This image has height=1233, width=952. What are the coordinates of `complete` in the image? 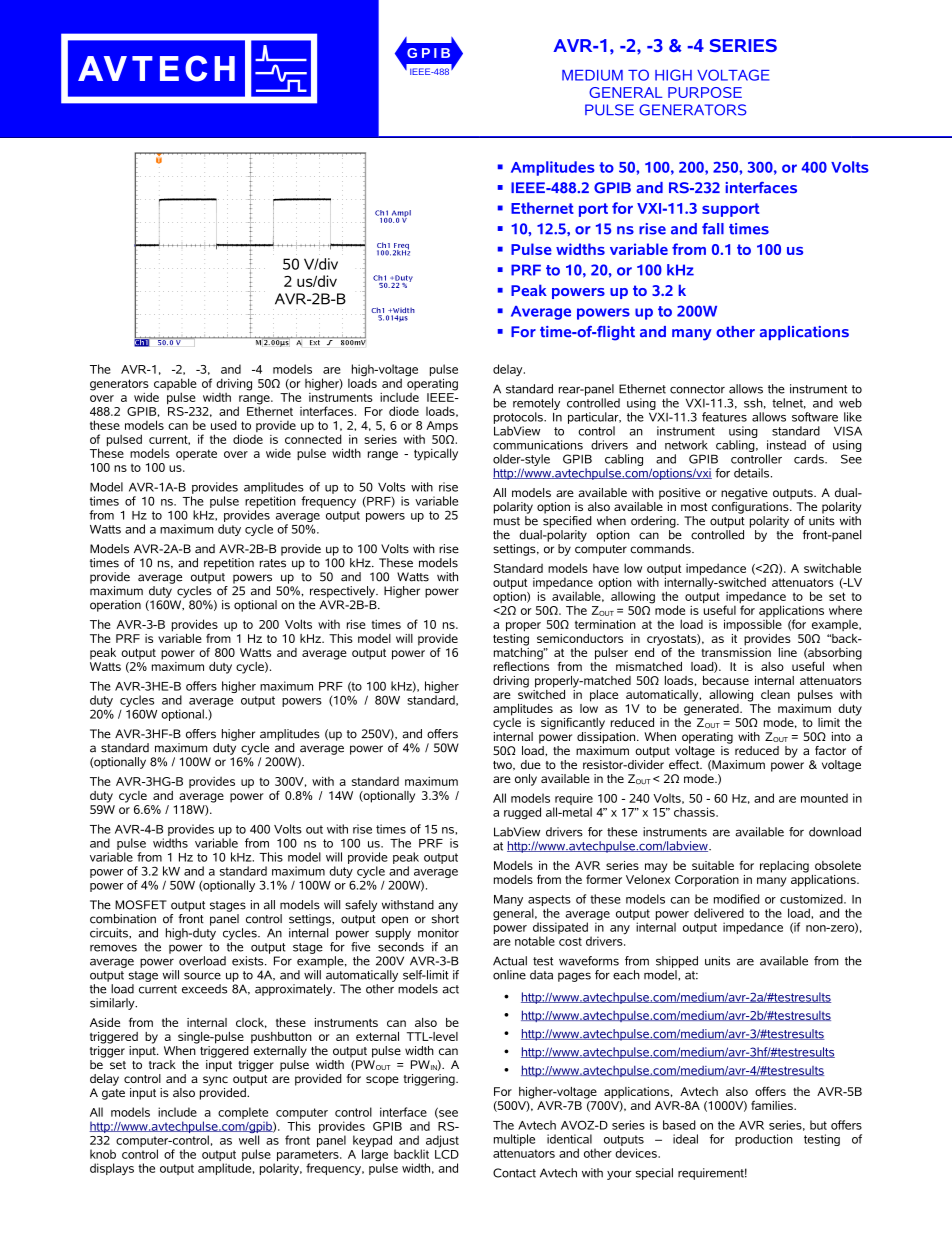 It's located at (243, 1114).
